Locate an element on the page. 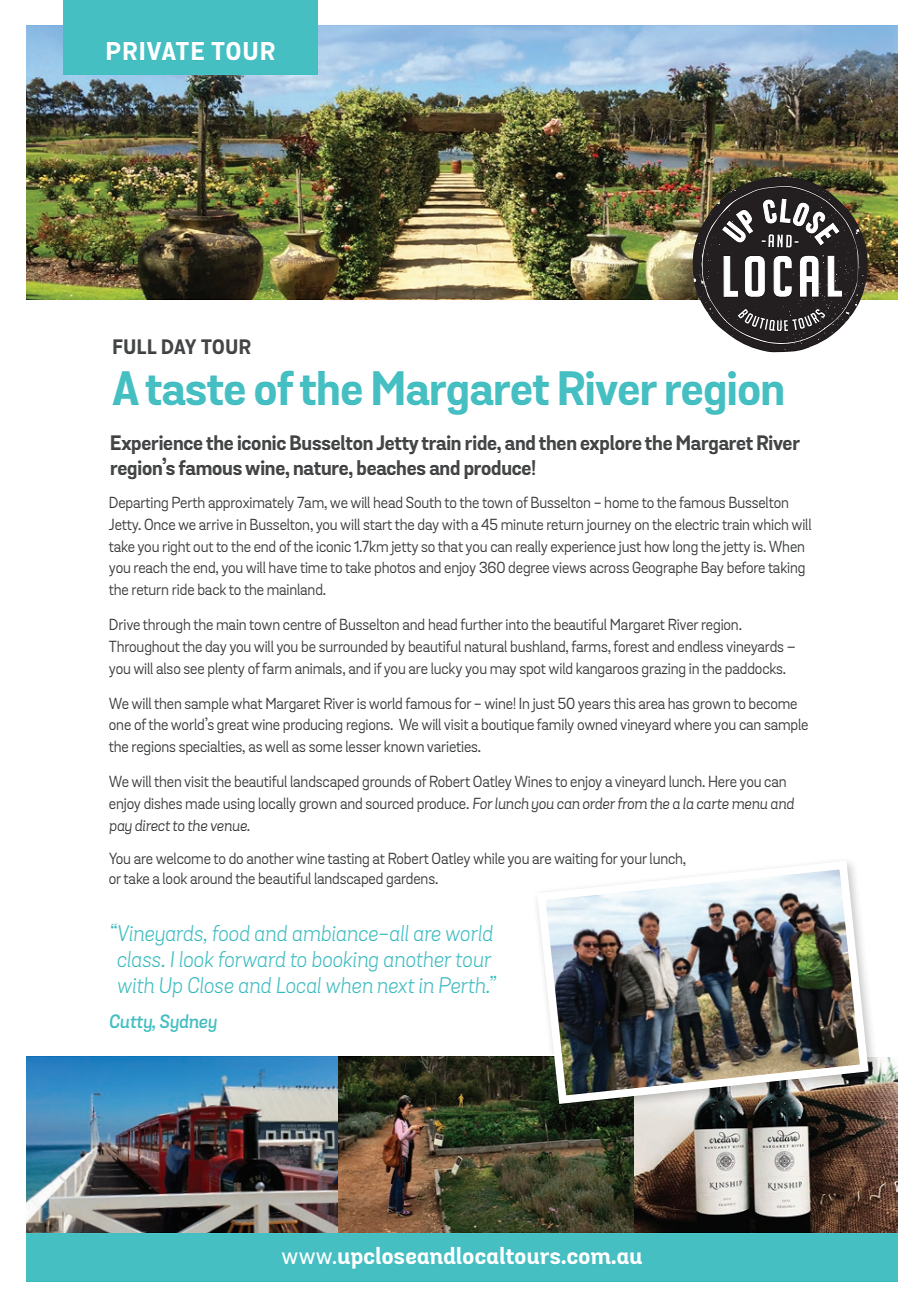 The height and width of the document is (1308, 924). beaches is located at coordinates (391, 467).
